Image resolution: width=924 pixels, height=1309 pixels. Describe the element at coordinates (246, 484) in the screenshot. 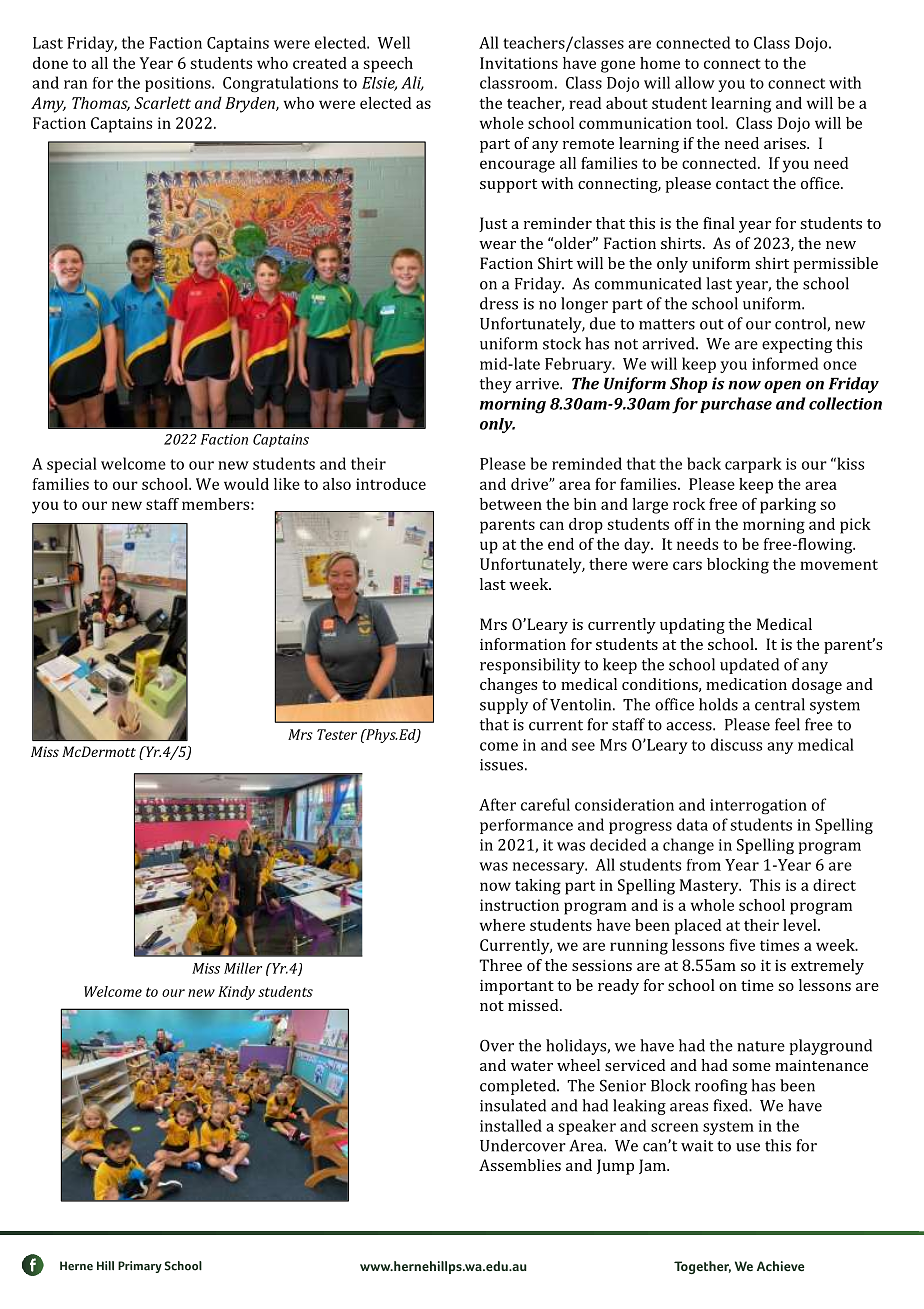

I see `would` at that location.
